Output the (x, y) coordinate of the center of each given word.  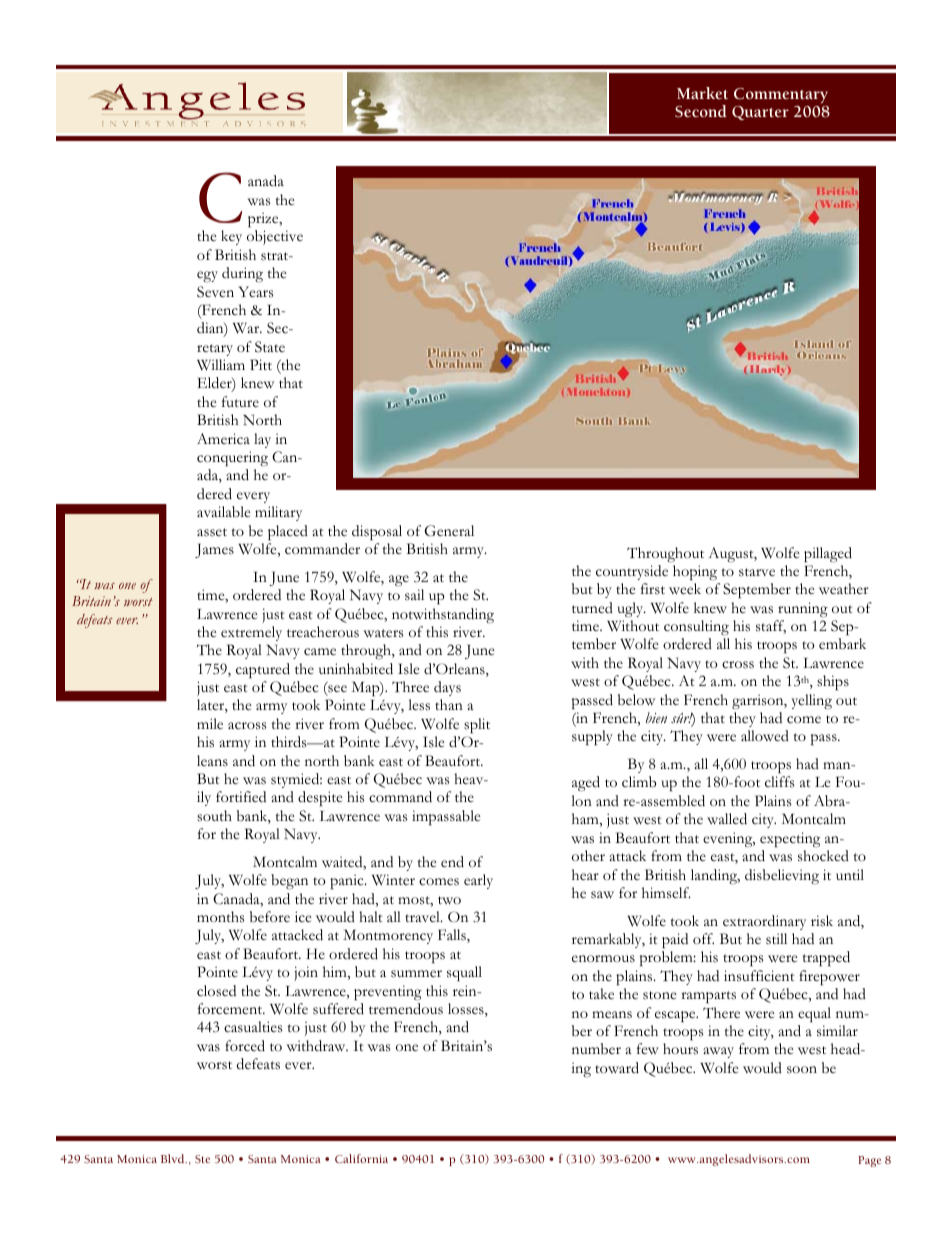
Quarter (760, 113)
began (289, 882)
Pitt (261, 364)
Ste (202, 1159)
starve (757, 572)
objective (275, 237)
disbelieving (782, 877)
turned (592, 607)
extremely (251, 633)
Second (701, 111)
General (449, 530)
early (478, 881)
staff (771, 627)
